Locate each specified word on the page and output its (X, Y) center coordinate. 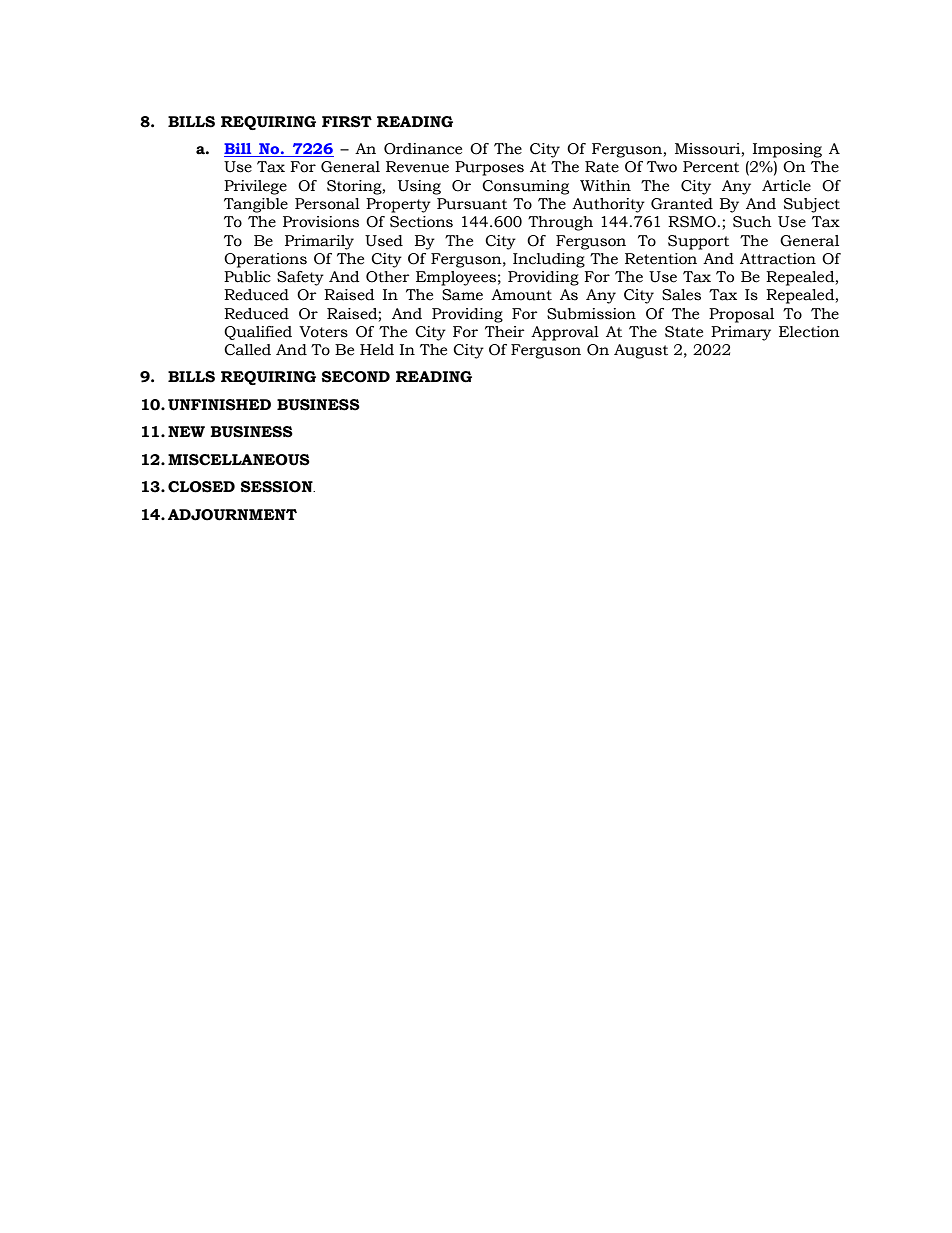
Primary (741, 333)
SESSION (278, 487)
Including (549, 260)
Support (698, 242)
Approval (565, 333)
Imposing (787, 150)
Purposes (489, 168)
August (641, 351)
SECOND (356, 377)
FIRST (347, 122)
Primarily (319, 242)
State (684, 332)
